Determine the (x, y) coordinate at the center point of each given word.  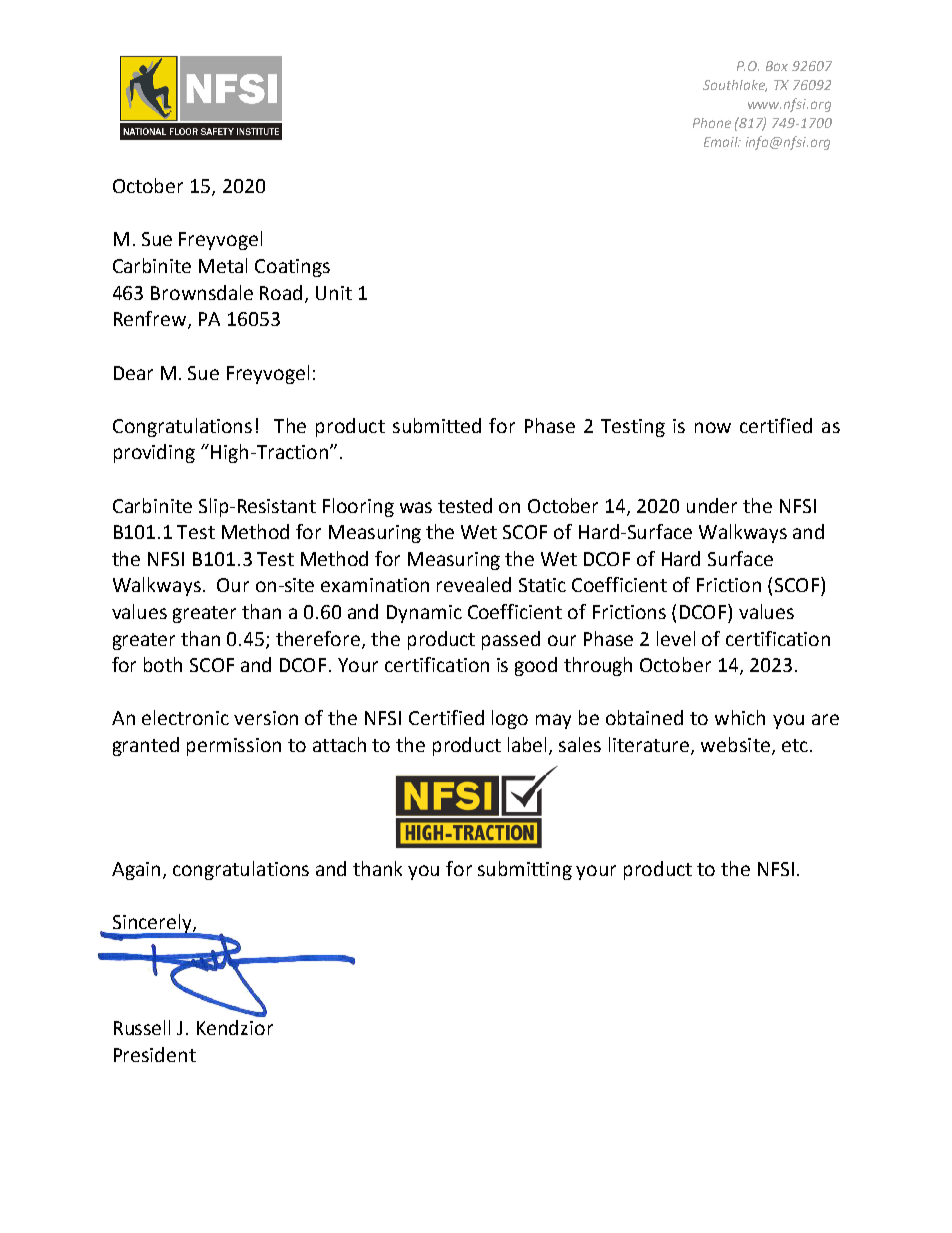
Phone (712, 123)
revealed (474, 584)
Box (777, 66)
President (155, 1054)
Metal (223, 265)
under (712, 505)
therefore (319, 639)
